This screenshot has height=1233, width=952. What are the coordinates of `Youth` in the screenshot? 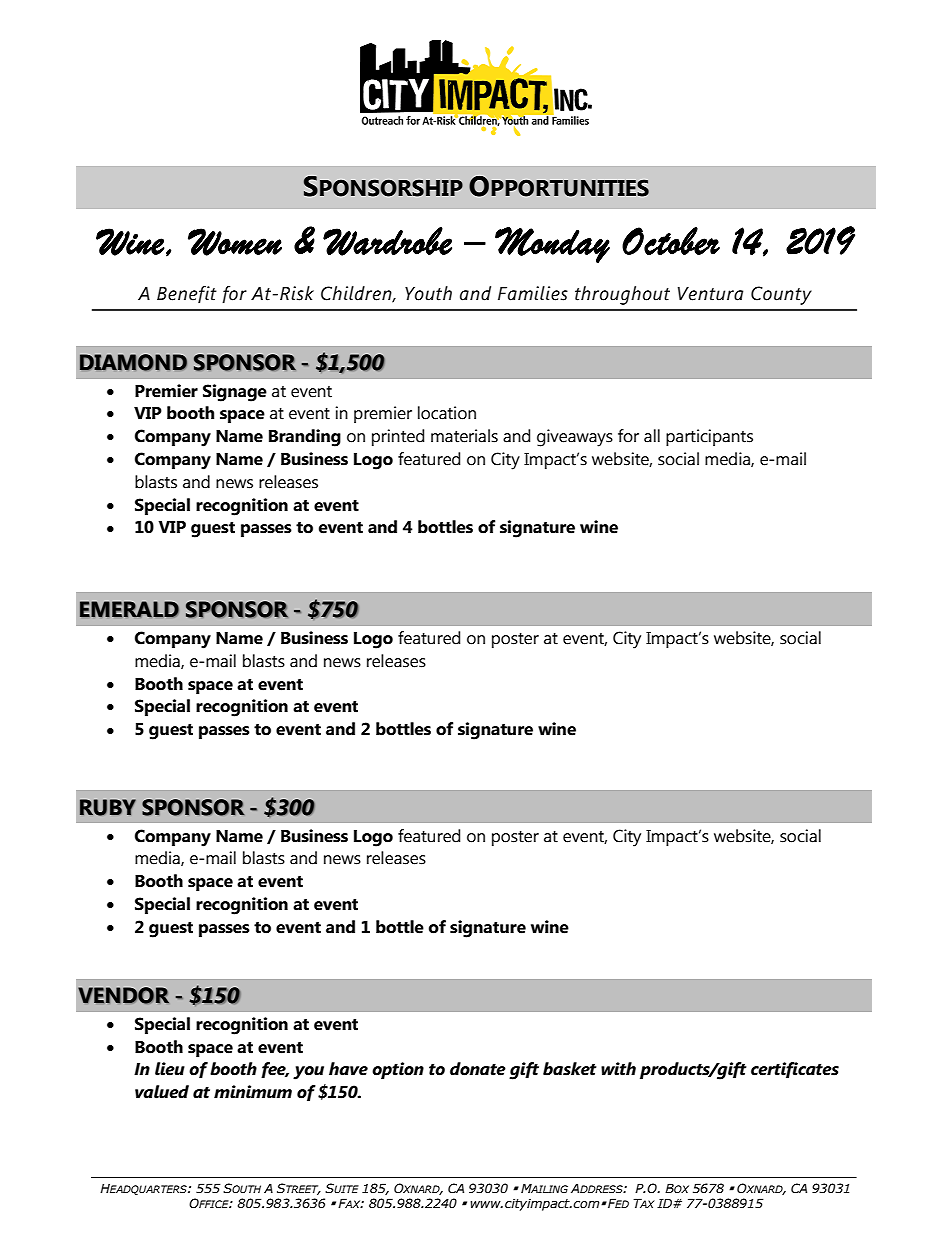 It's located at (428, 293).
